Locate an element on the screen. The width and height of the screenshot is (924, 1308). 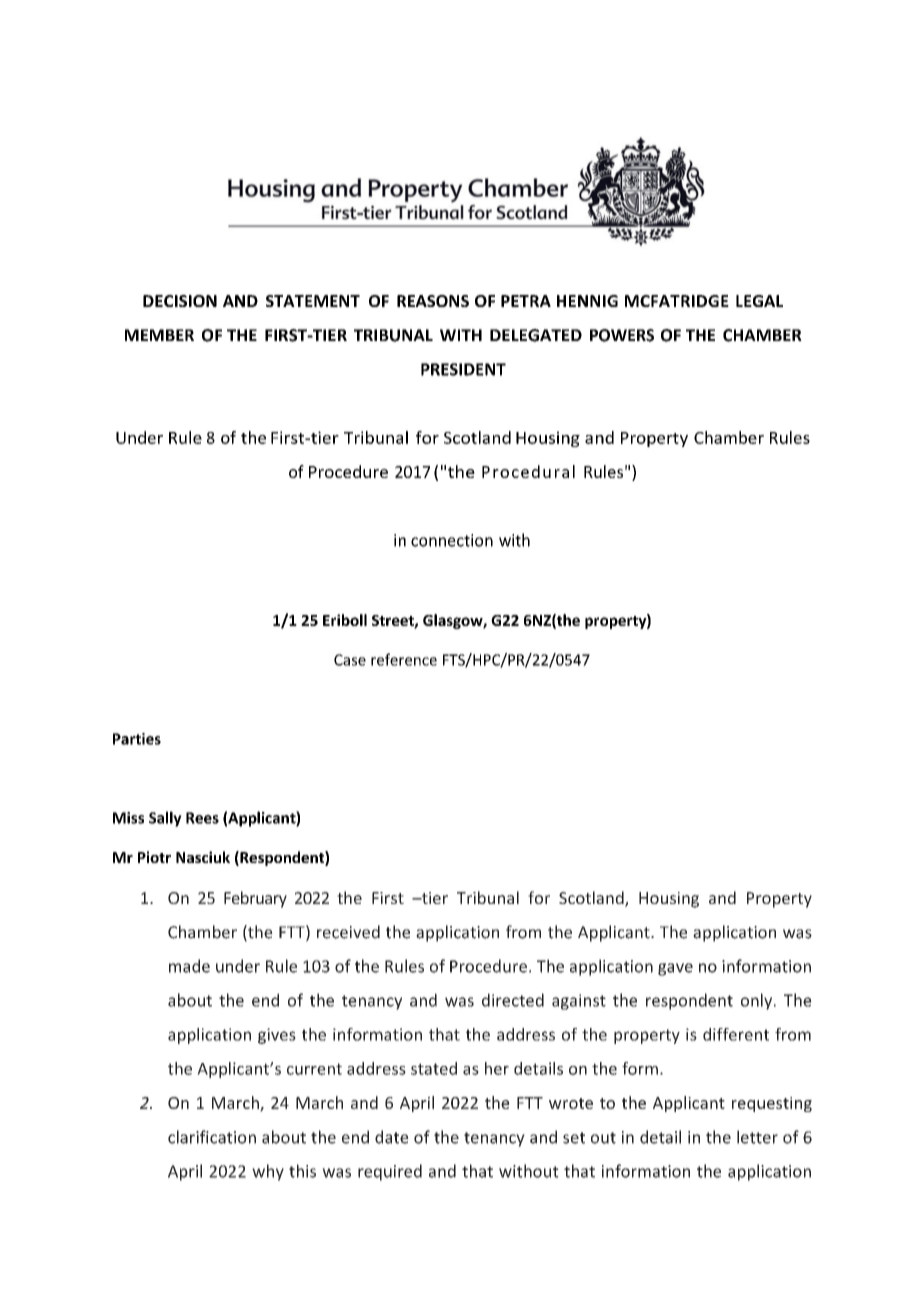
POWERS is located at coordinates (622, 335).
